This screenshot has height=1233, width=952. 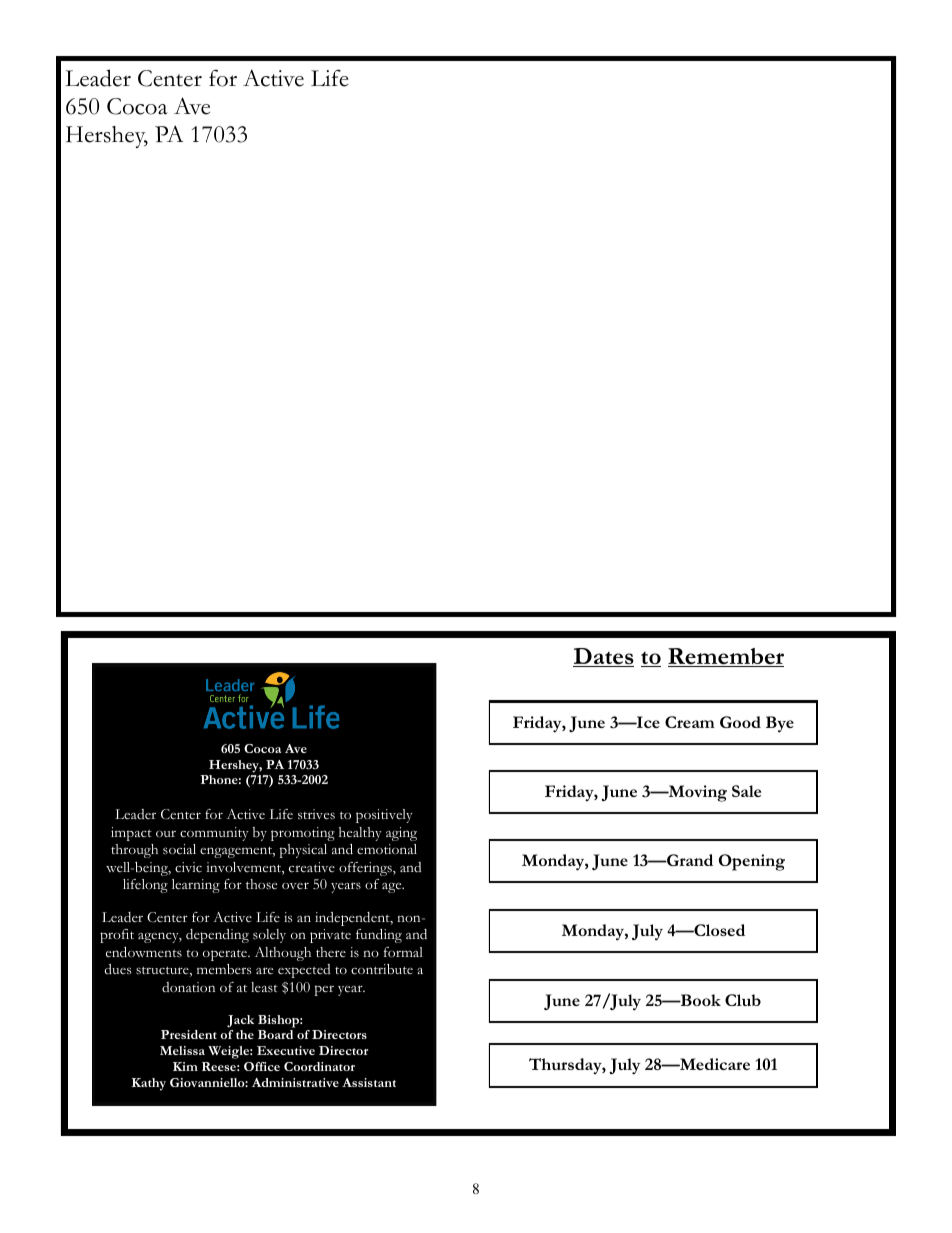 I want to click on formal, so click(x=403, y=952).
